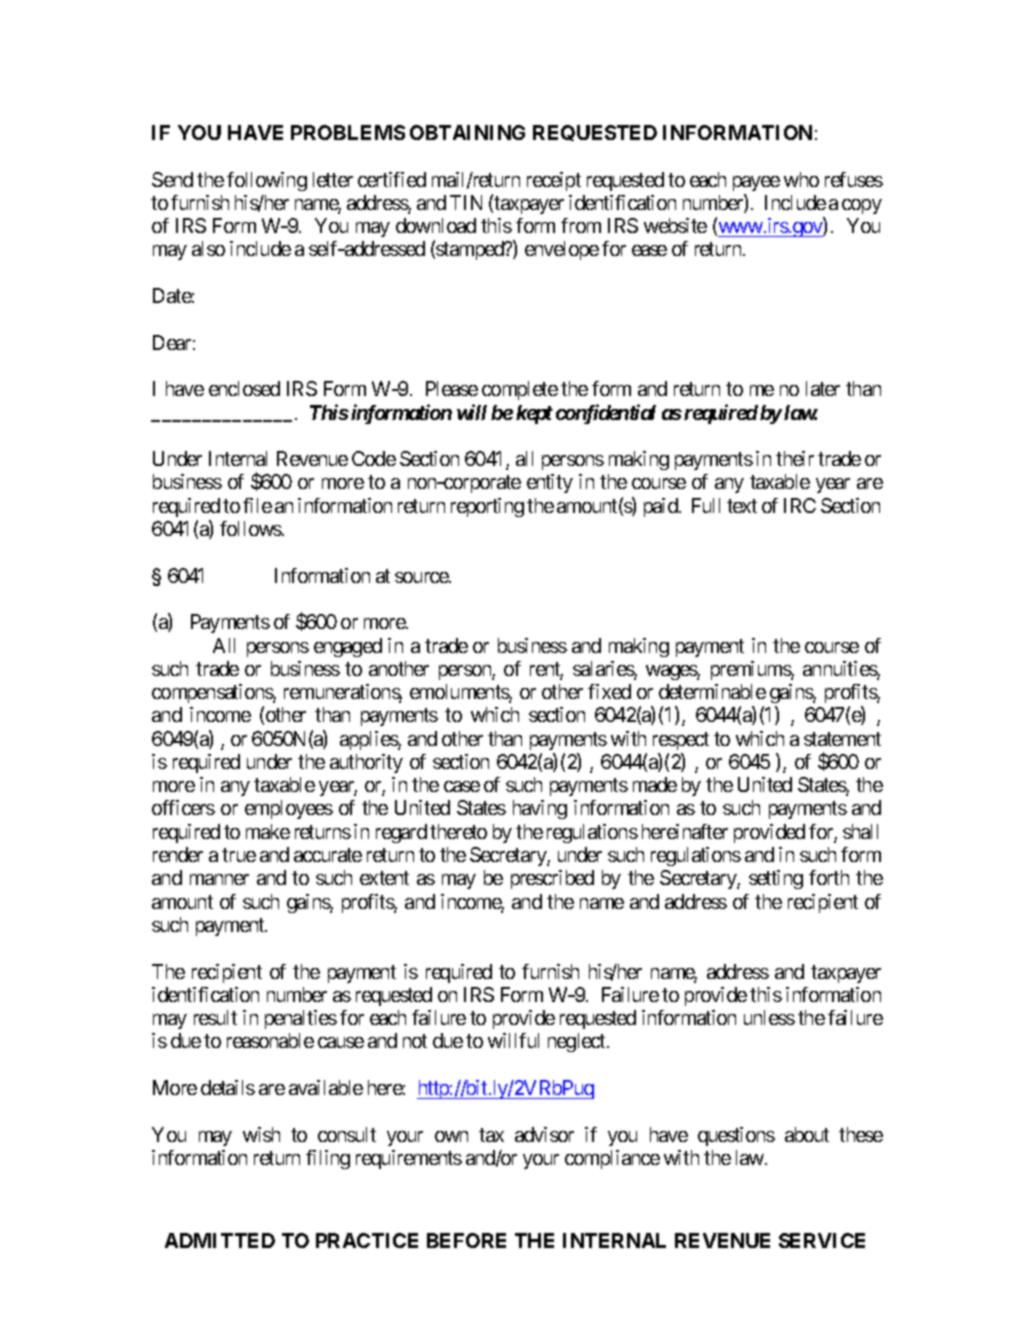 The width and height of the screenshot is (1033, 1337). I want to click on following, so click(267, 181).
